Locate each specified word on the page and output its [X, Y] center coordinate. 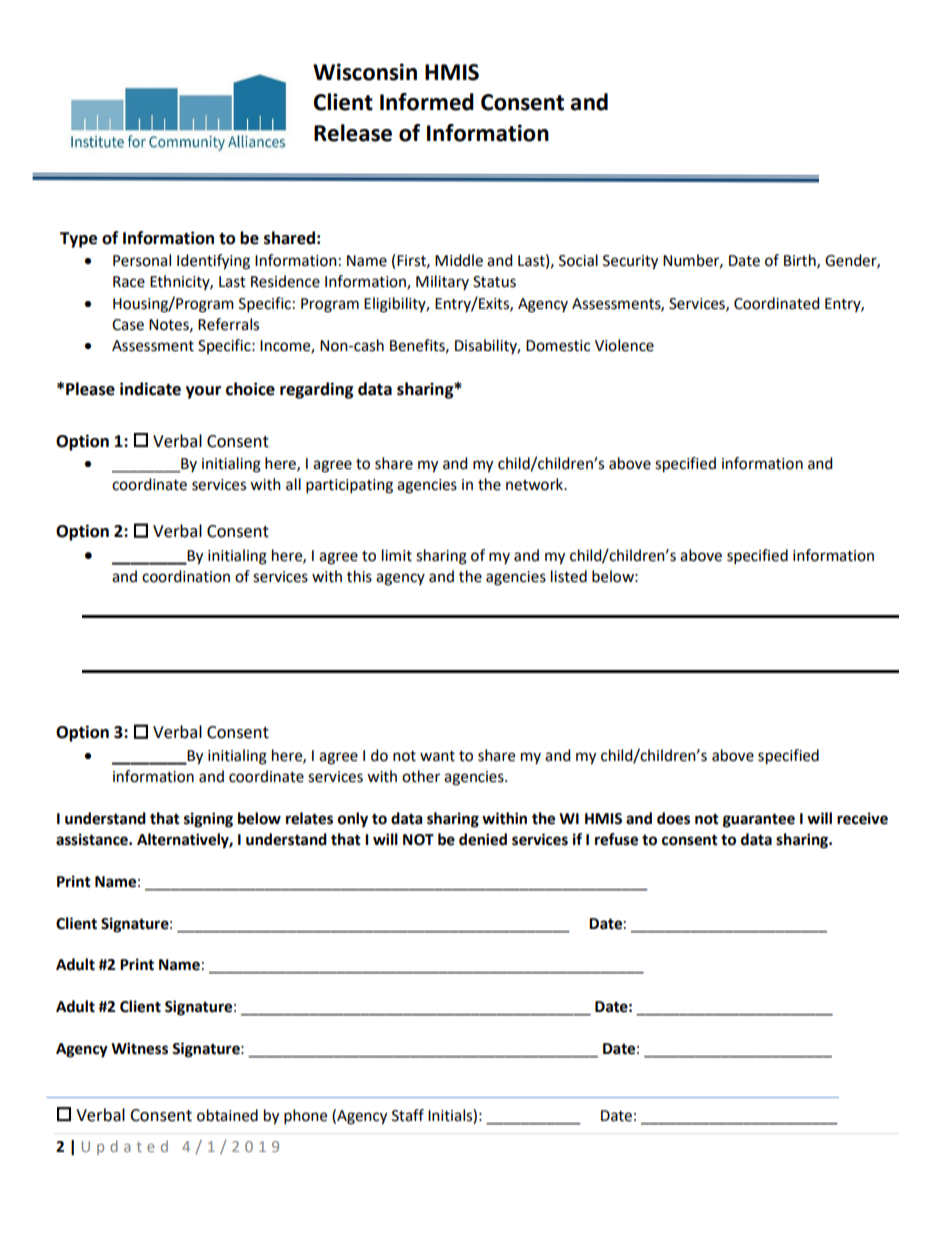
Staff [408, 1115]
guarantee [759, 820]
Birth [801, 261]
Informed [427, 102]
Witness [139, 1048]
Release [353, 133]
